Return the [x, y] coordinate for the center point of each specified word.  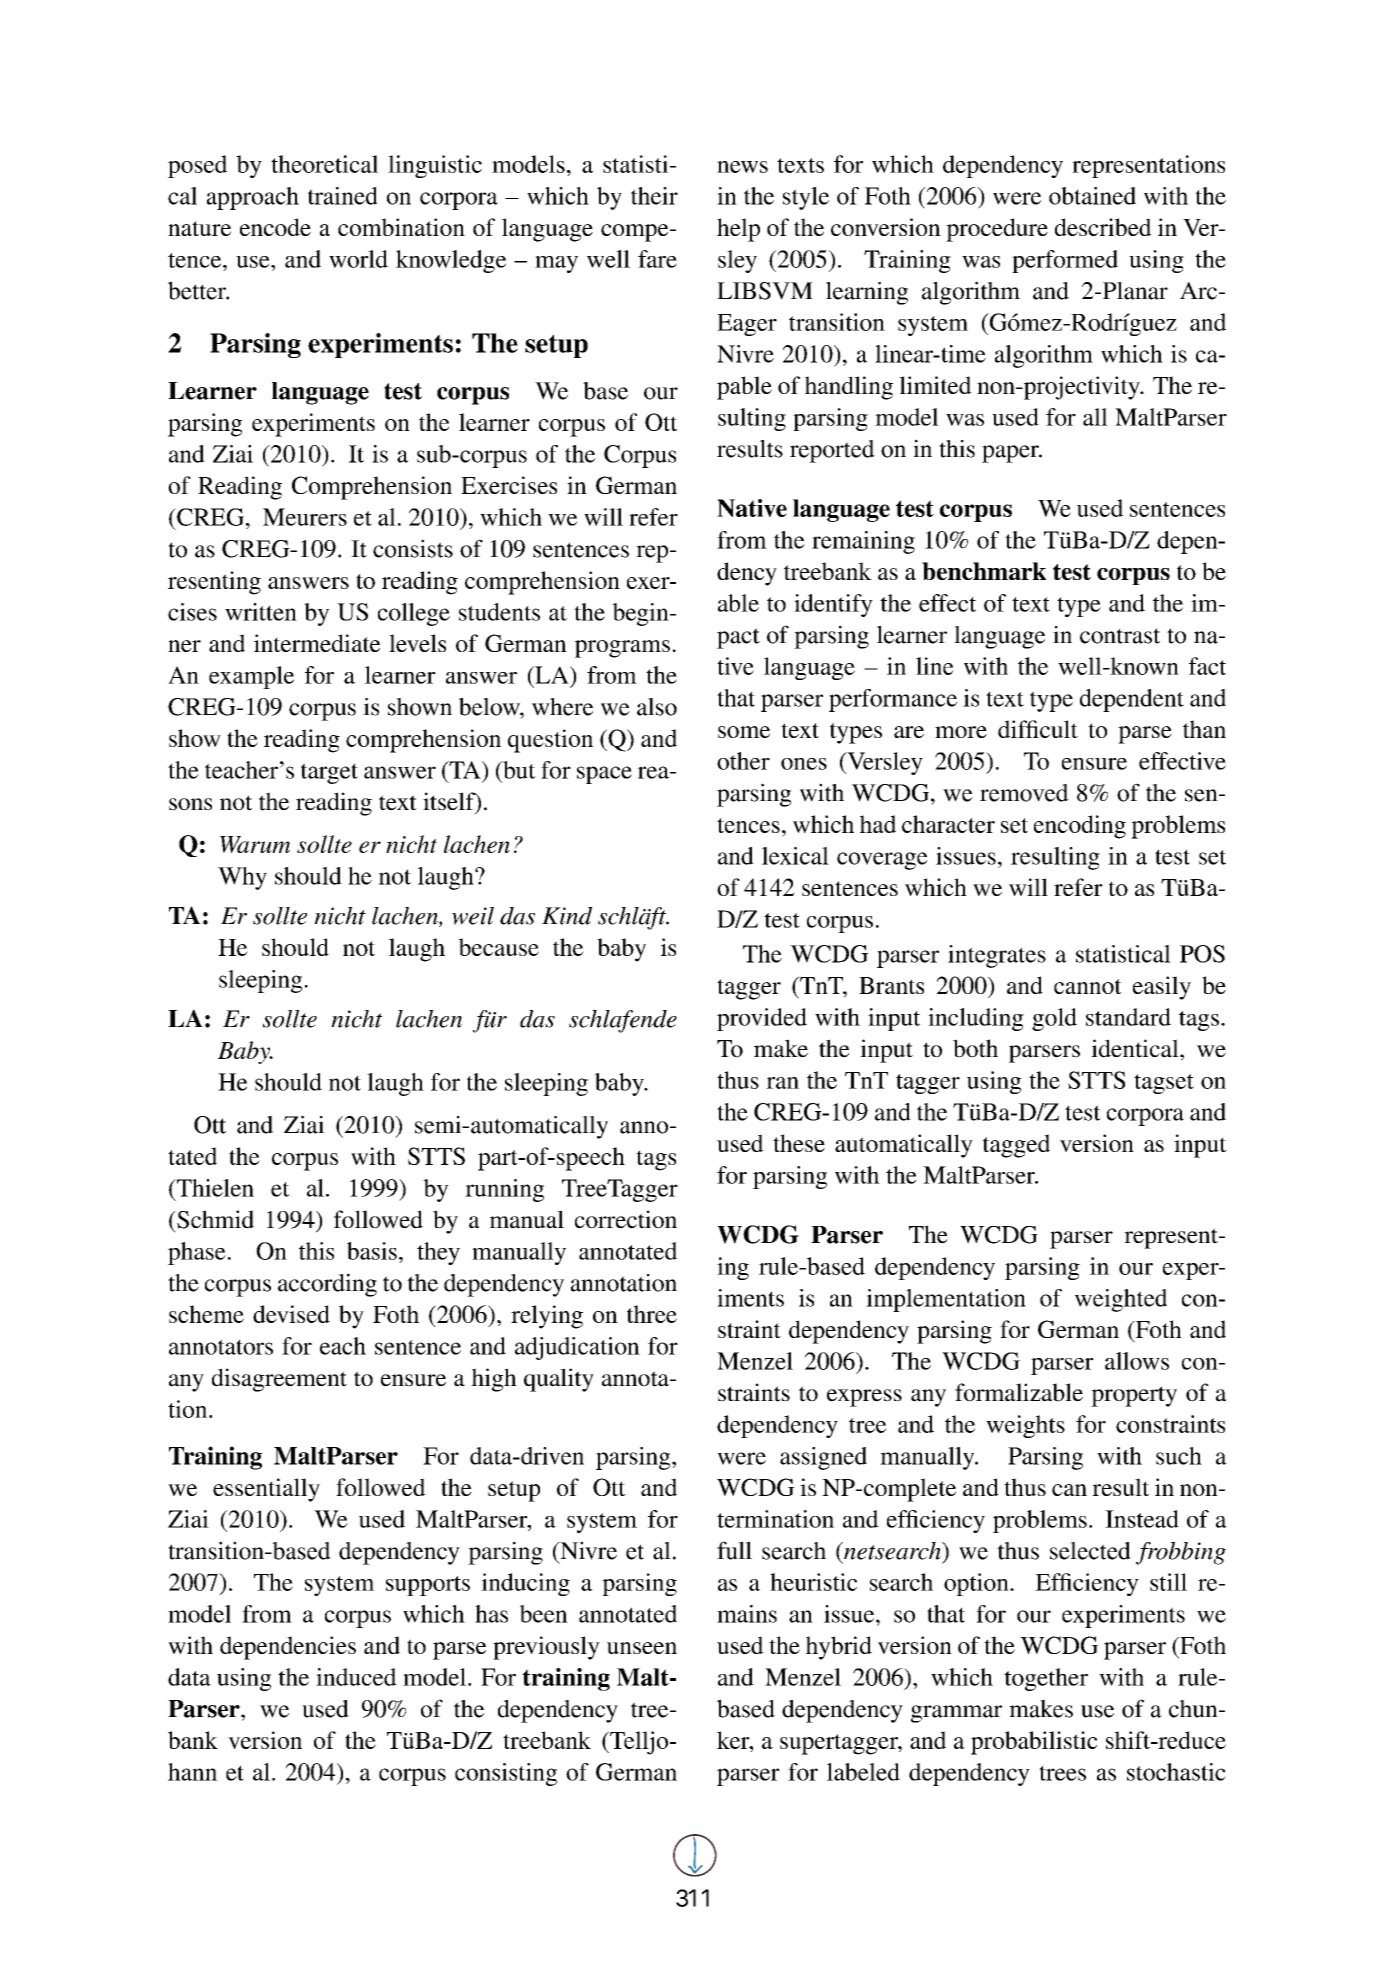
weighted [1121, 1300]
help [738, 230]
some [744, 732]
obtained [1092, 196]
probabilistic [1034, 1743]
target [329, 773]
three [652, 1314]
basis [372, 1251]
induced [356, 1677]
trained [343, 196]
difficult [1038, 729]
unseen [642, 1648]
